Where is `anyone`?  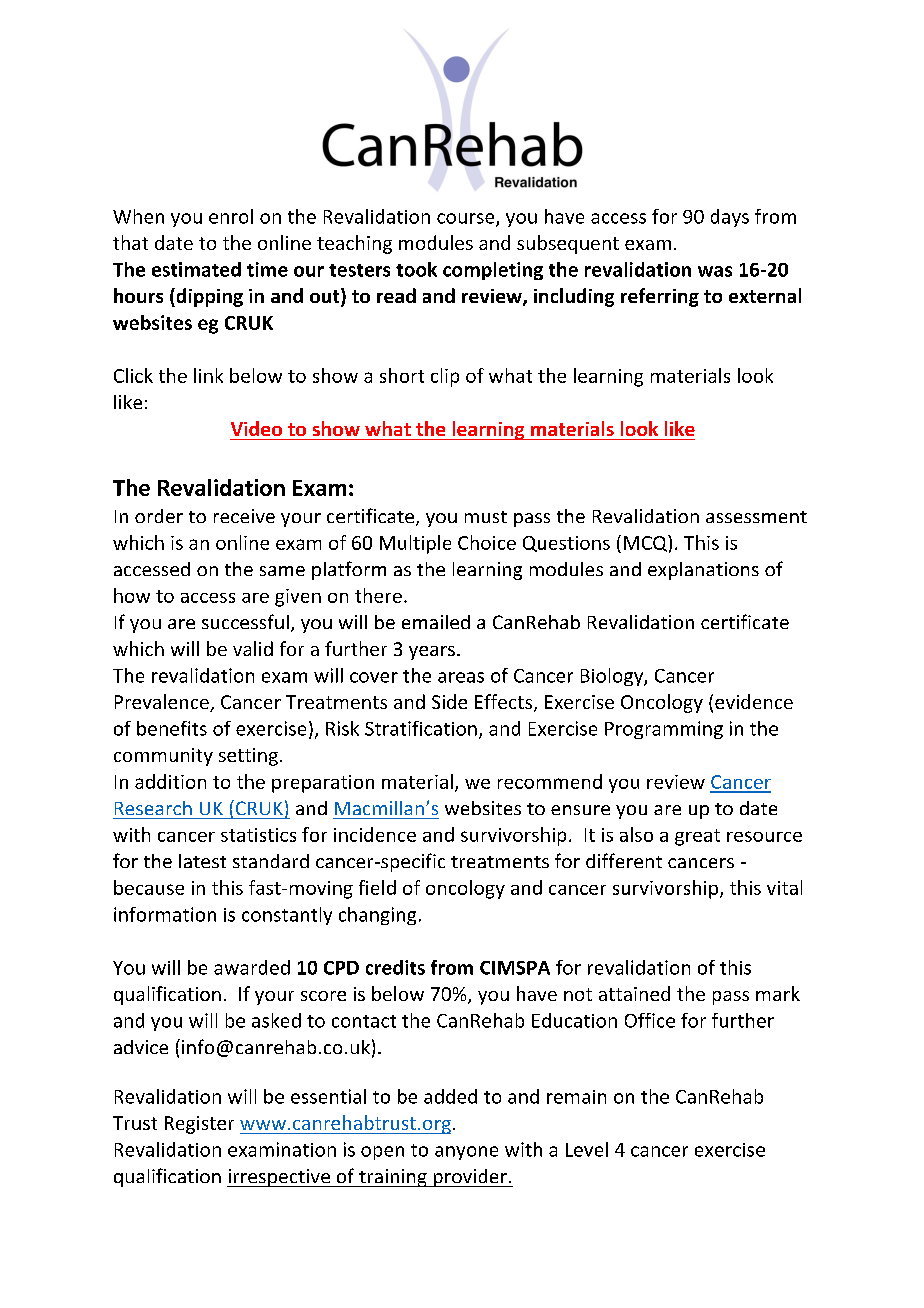 anyone is located at coordinates (466, 1153).
